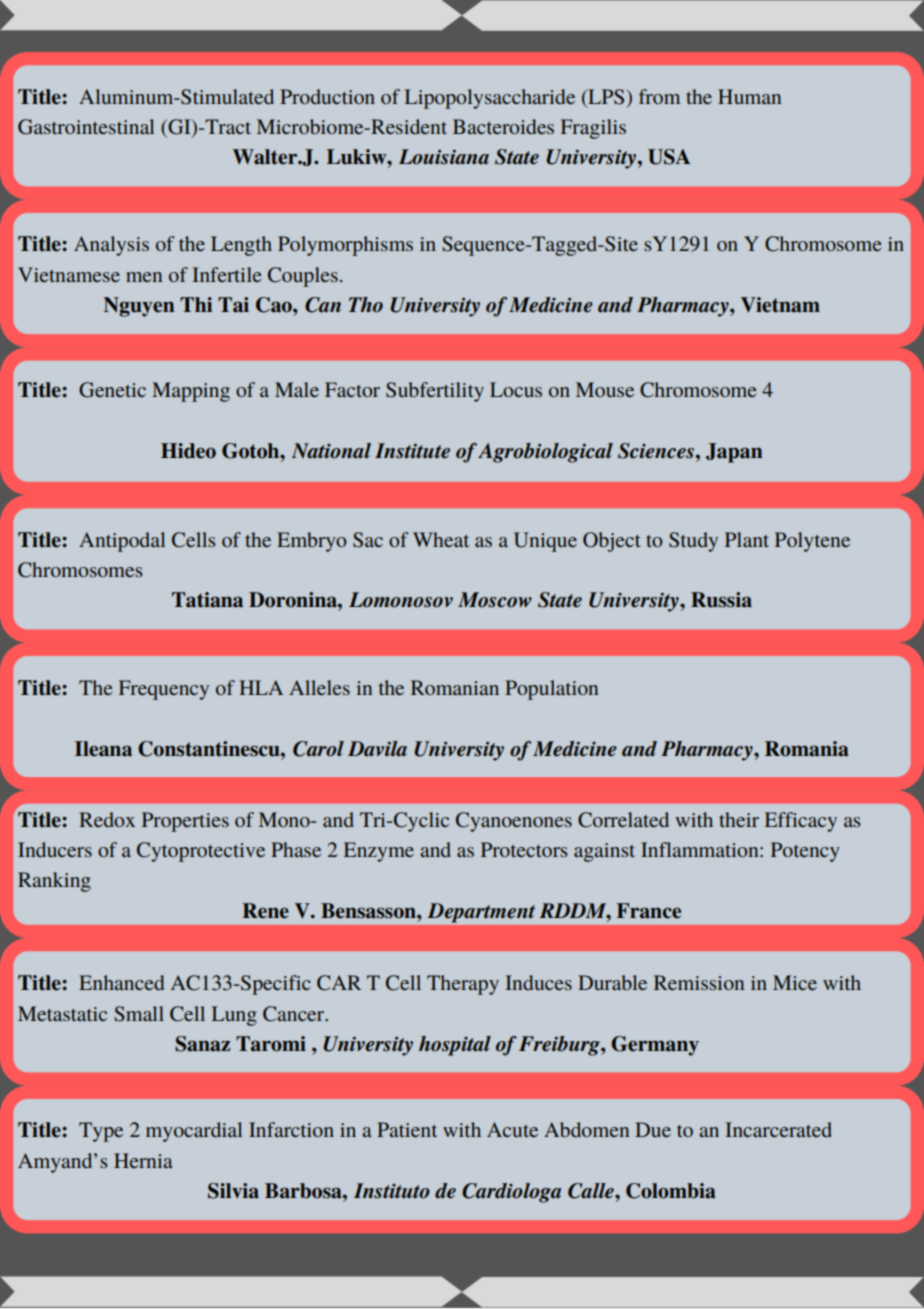  Describe the element at coordinates (407, 1129) in the screenshot. I see `Patient` at that location.
